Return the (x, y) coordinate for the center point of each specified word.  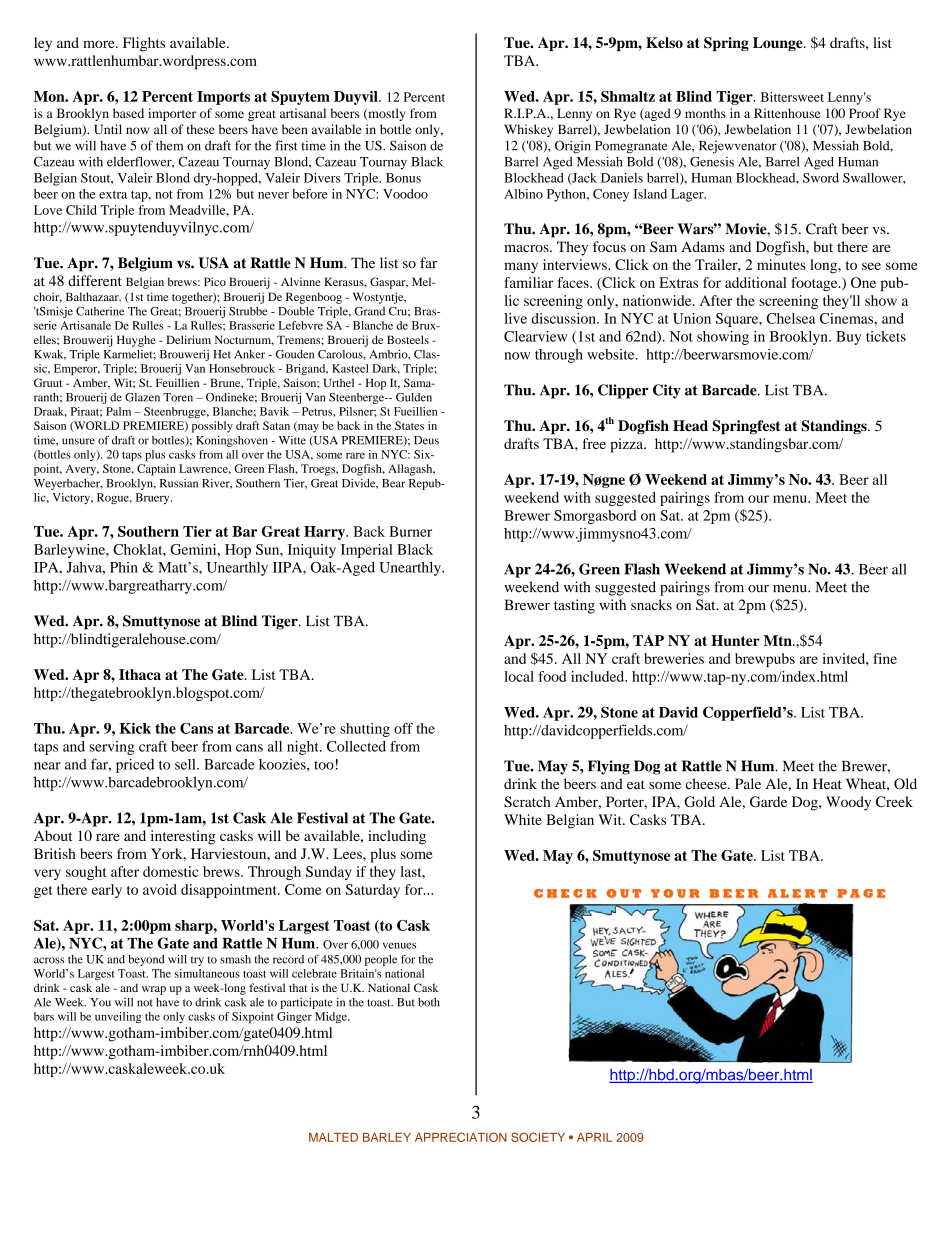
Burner (410, 531)
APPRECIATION (461, 1137)
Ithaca (140, 674)
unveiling (118, 1017)
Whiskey (528, 130)
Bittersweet (792, 97)
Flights (144, 44)
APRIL (594, 1137)
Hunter (735, 640)
